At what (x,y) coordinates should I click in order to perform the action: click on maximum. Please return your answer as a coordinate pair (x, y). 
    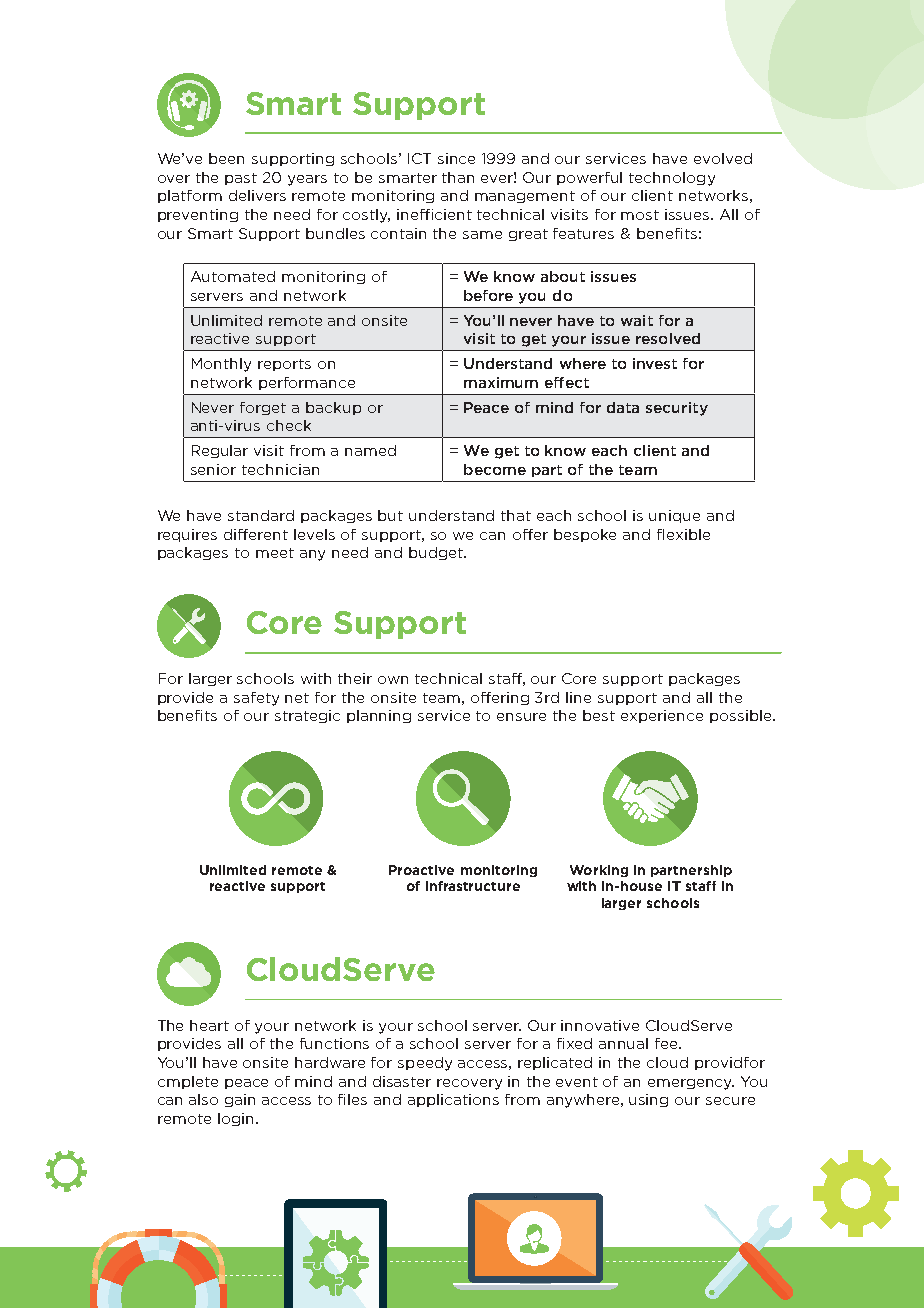
    Looking at the image, I should click on (501, 382).
